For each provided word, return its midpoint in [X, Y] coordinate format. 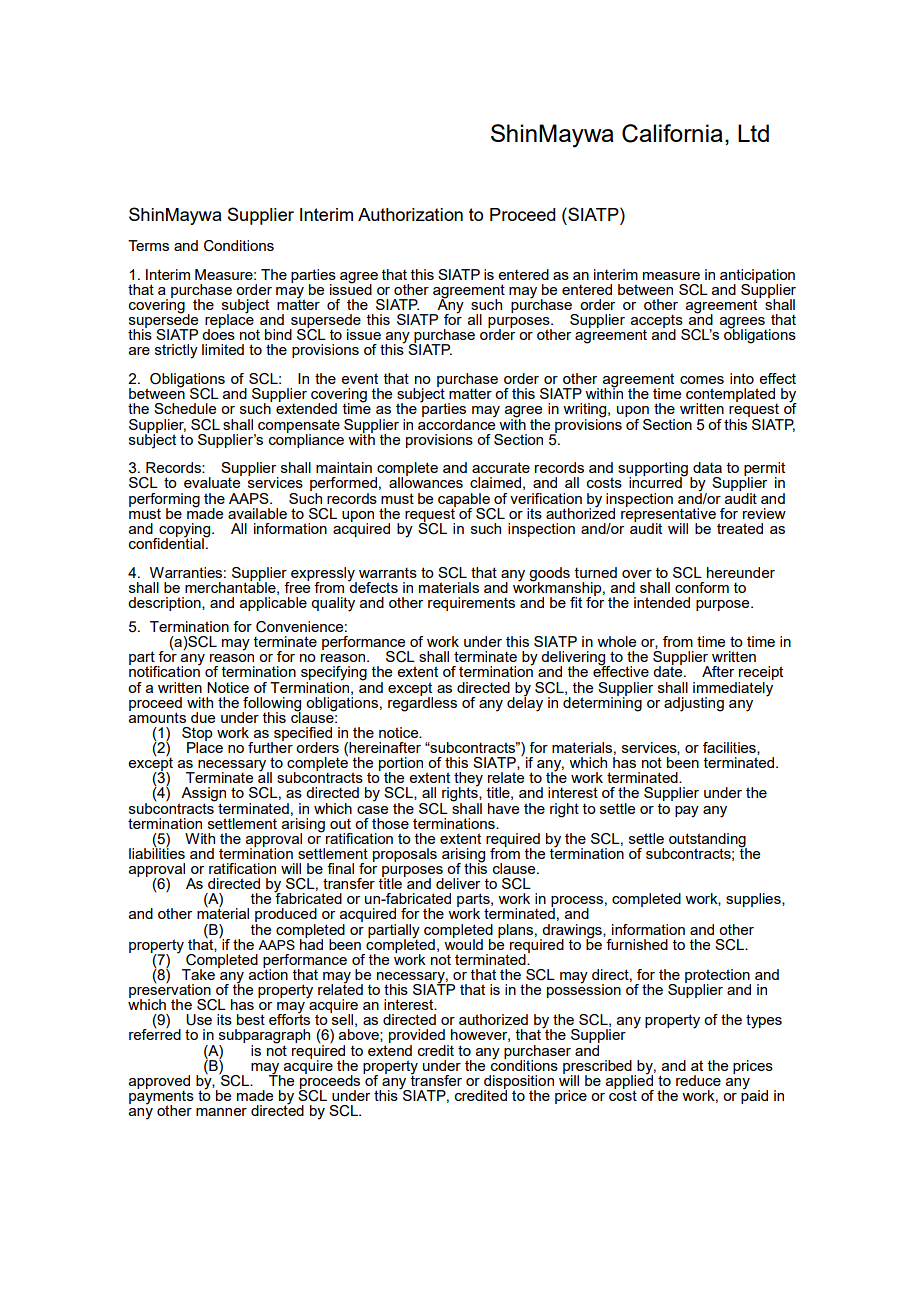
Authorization [410, 214]
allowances [426, 481]
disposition [518, 1083]
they [468, 780]
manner [221, 1112]
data [707, 467]
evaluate [213, 481]
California [672, 133]
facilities [730, 748]
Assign [202, 795]
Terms [148, 245]
